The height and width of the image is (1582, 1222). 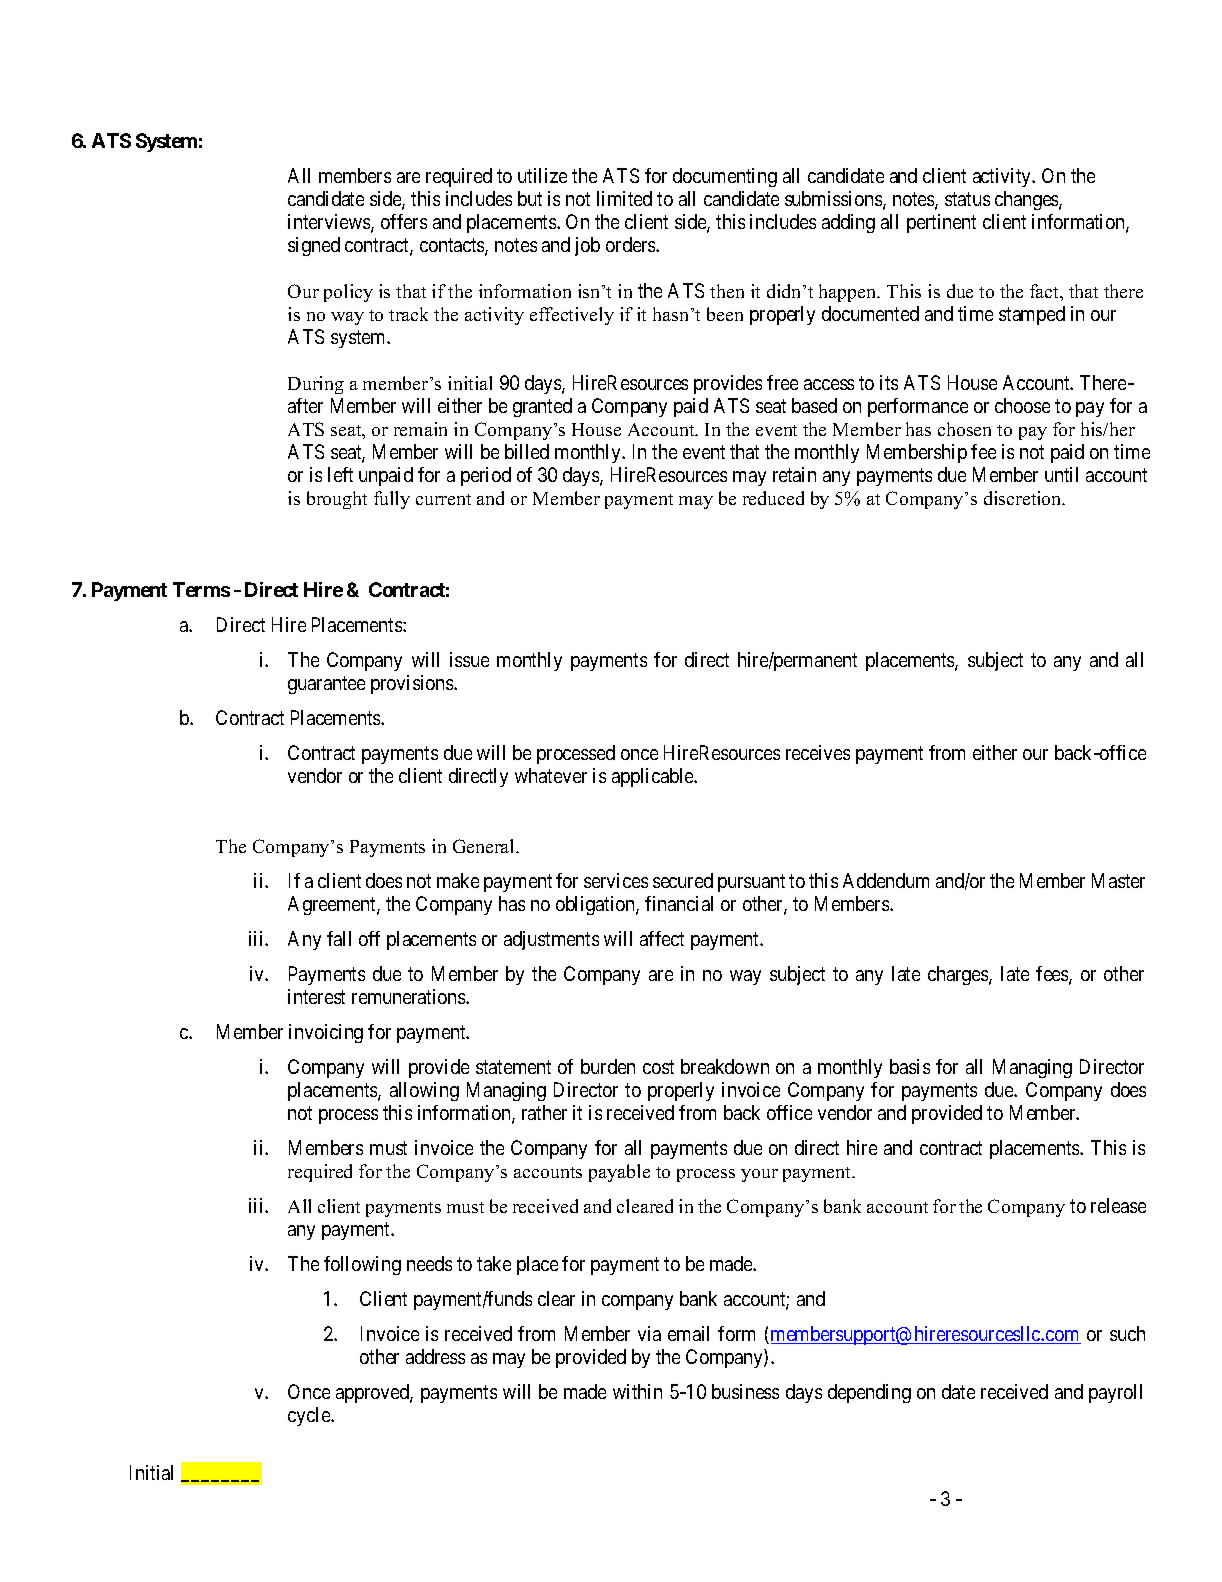 What do you see at coordinates (1118, 880) in the image?
I see `Master` at bounding box center [1118, 880].
